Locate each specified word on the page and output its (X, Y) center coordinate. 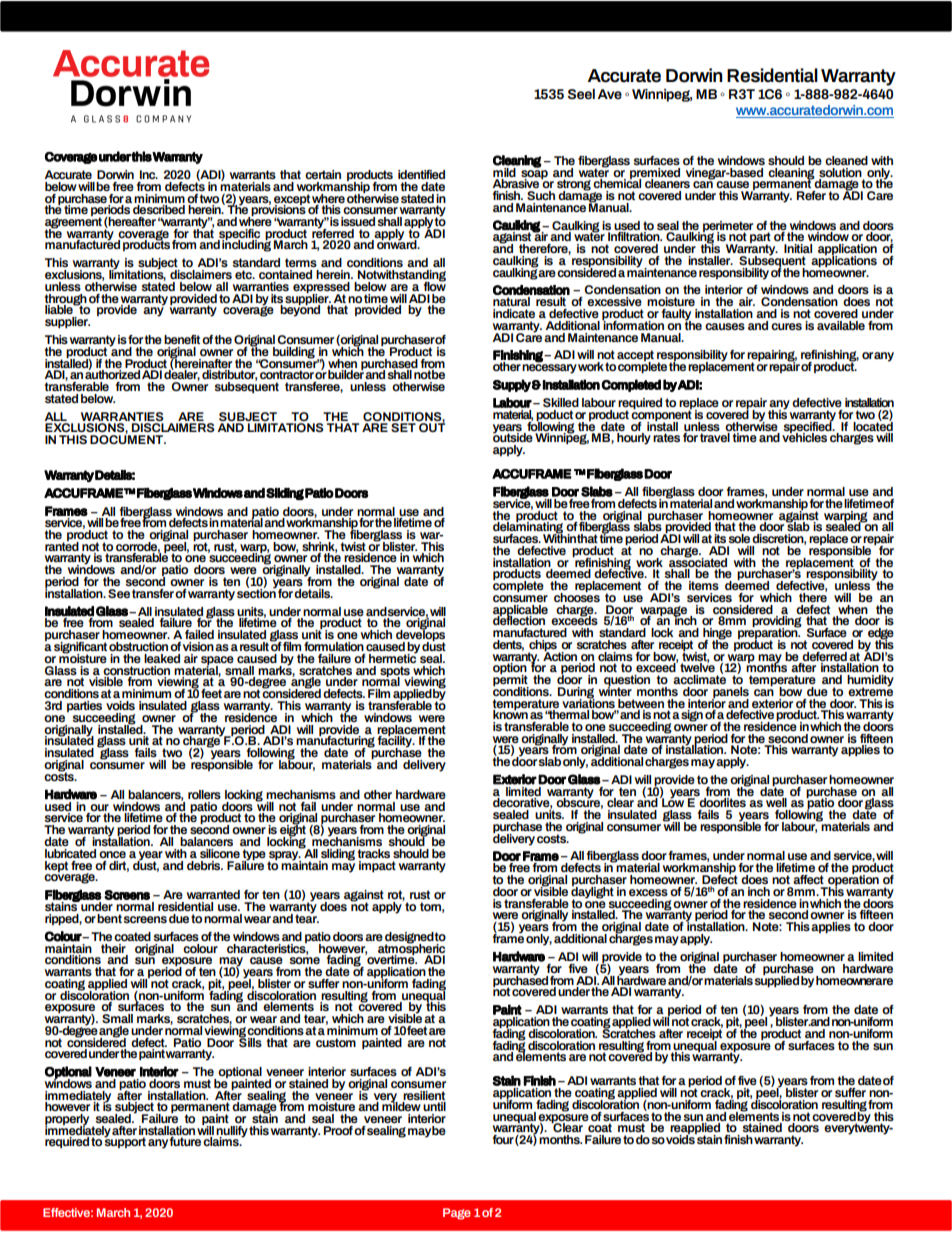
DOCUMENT (128, 438)
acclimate (699, 678)
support (125, 1142)
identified (421, 174)
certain (323, 174)
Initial (798, 248)
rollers (204, 794)
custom (336, 1042)
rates (666, 437)
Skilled (561, 402)
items (704, 585)
